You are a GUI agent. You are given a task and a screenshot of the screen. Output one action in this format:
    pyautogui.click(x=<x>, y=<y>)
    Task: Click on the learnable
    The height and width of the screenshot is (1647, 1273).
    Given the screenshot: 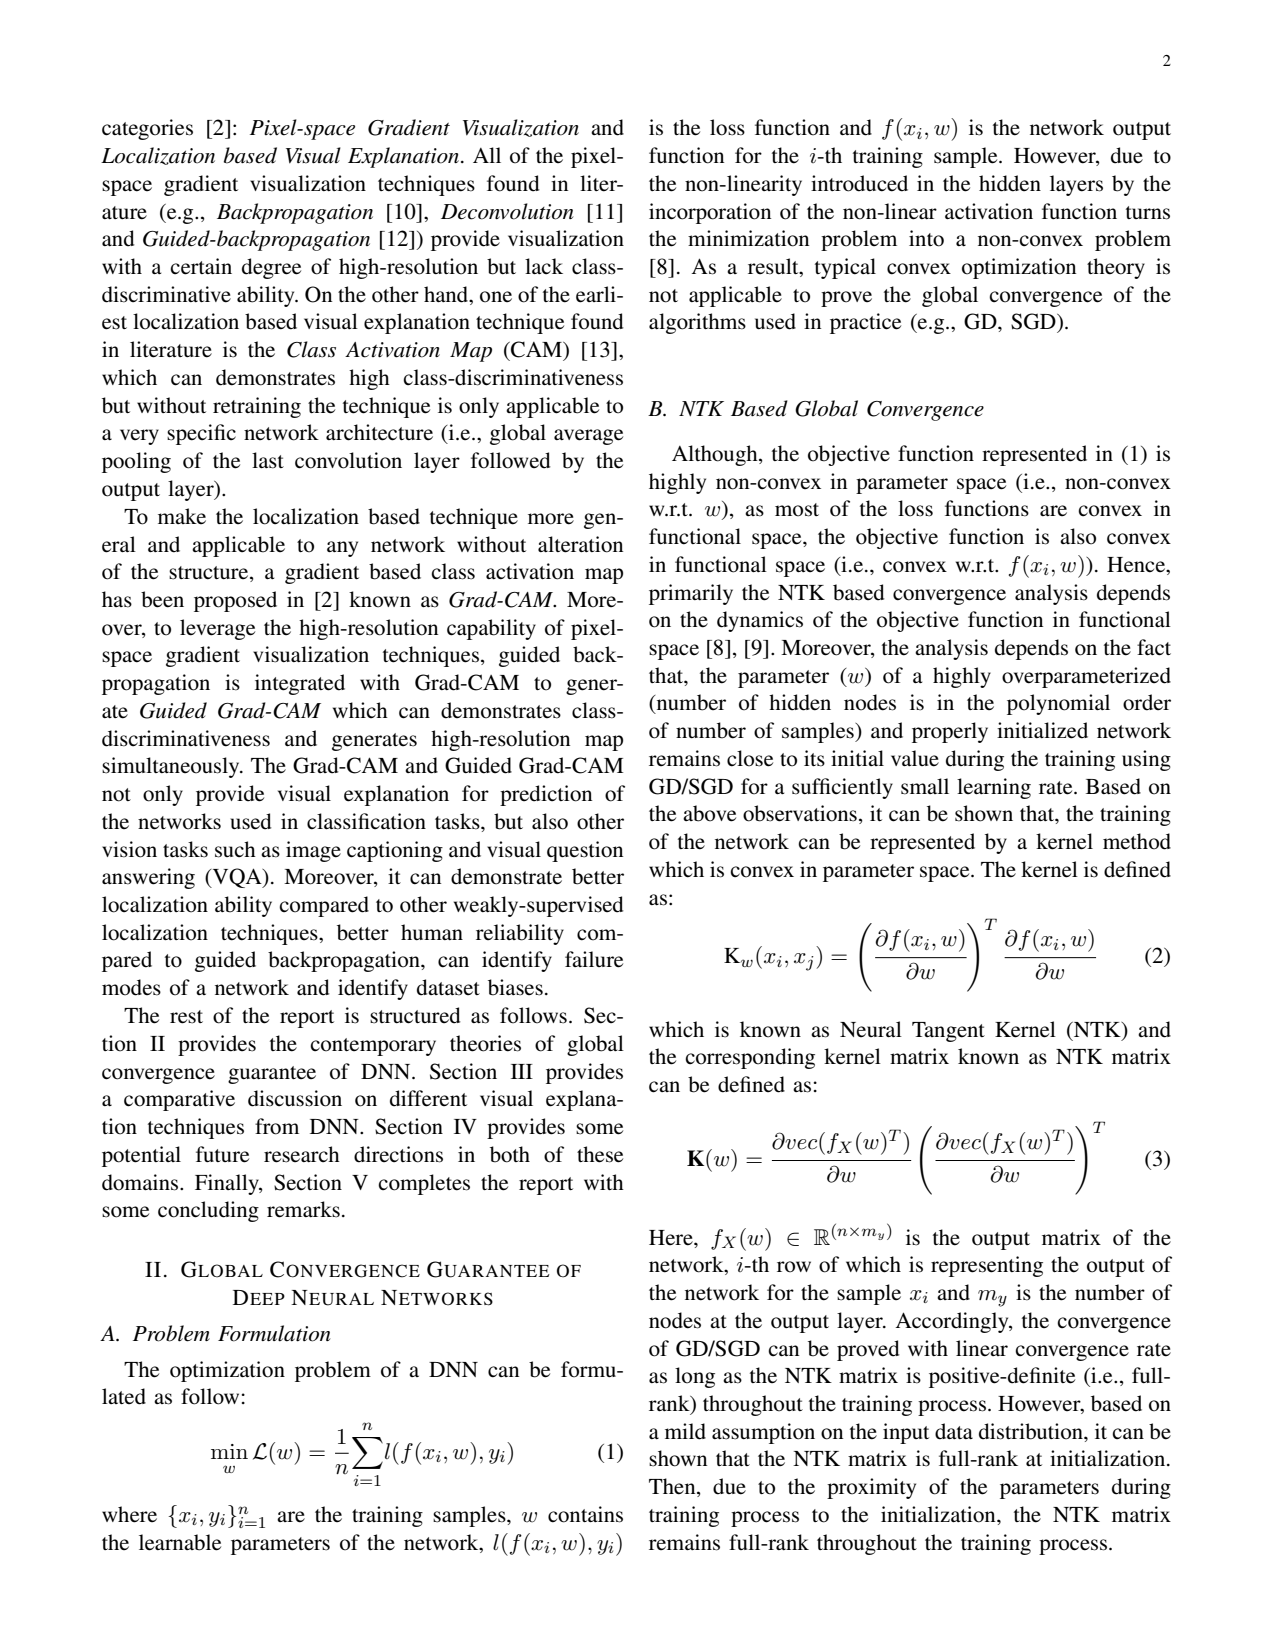 What is the action you would take?
    pyautogui.click(x=180, y=1542)
